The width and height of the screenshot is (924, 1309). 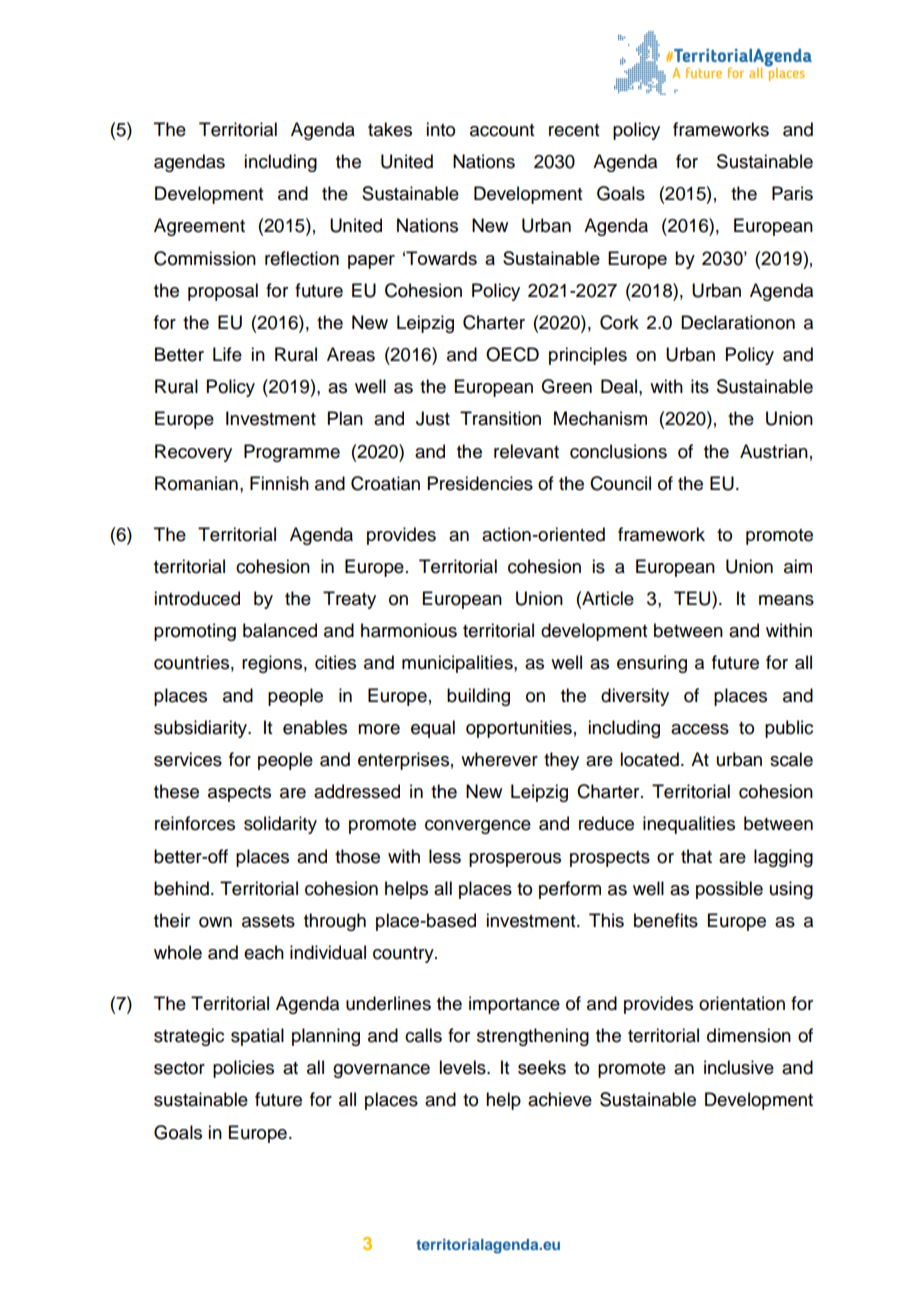 I want to click on Paris, so click(x=792, y=193).
